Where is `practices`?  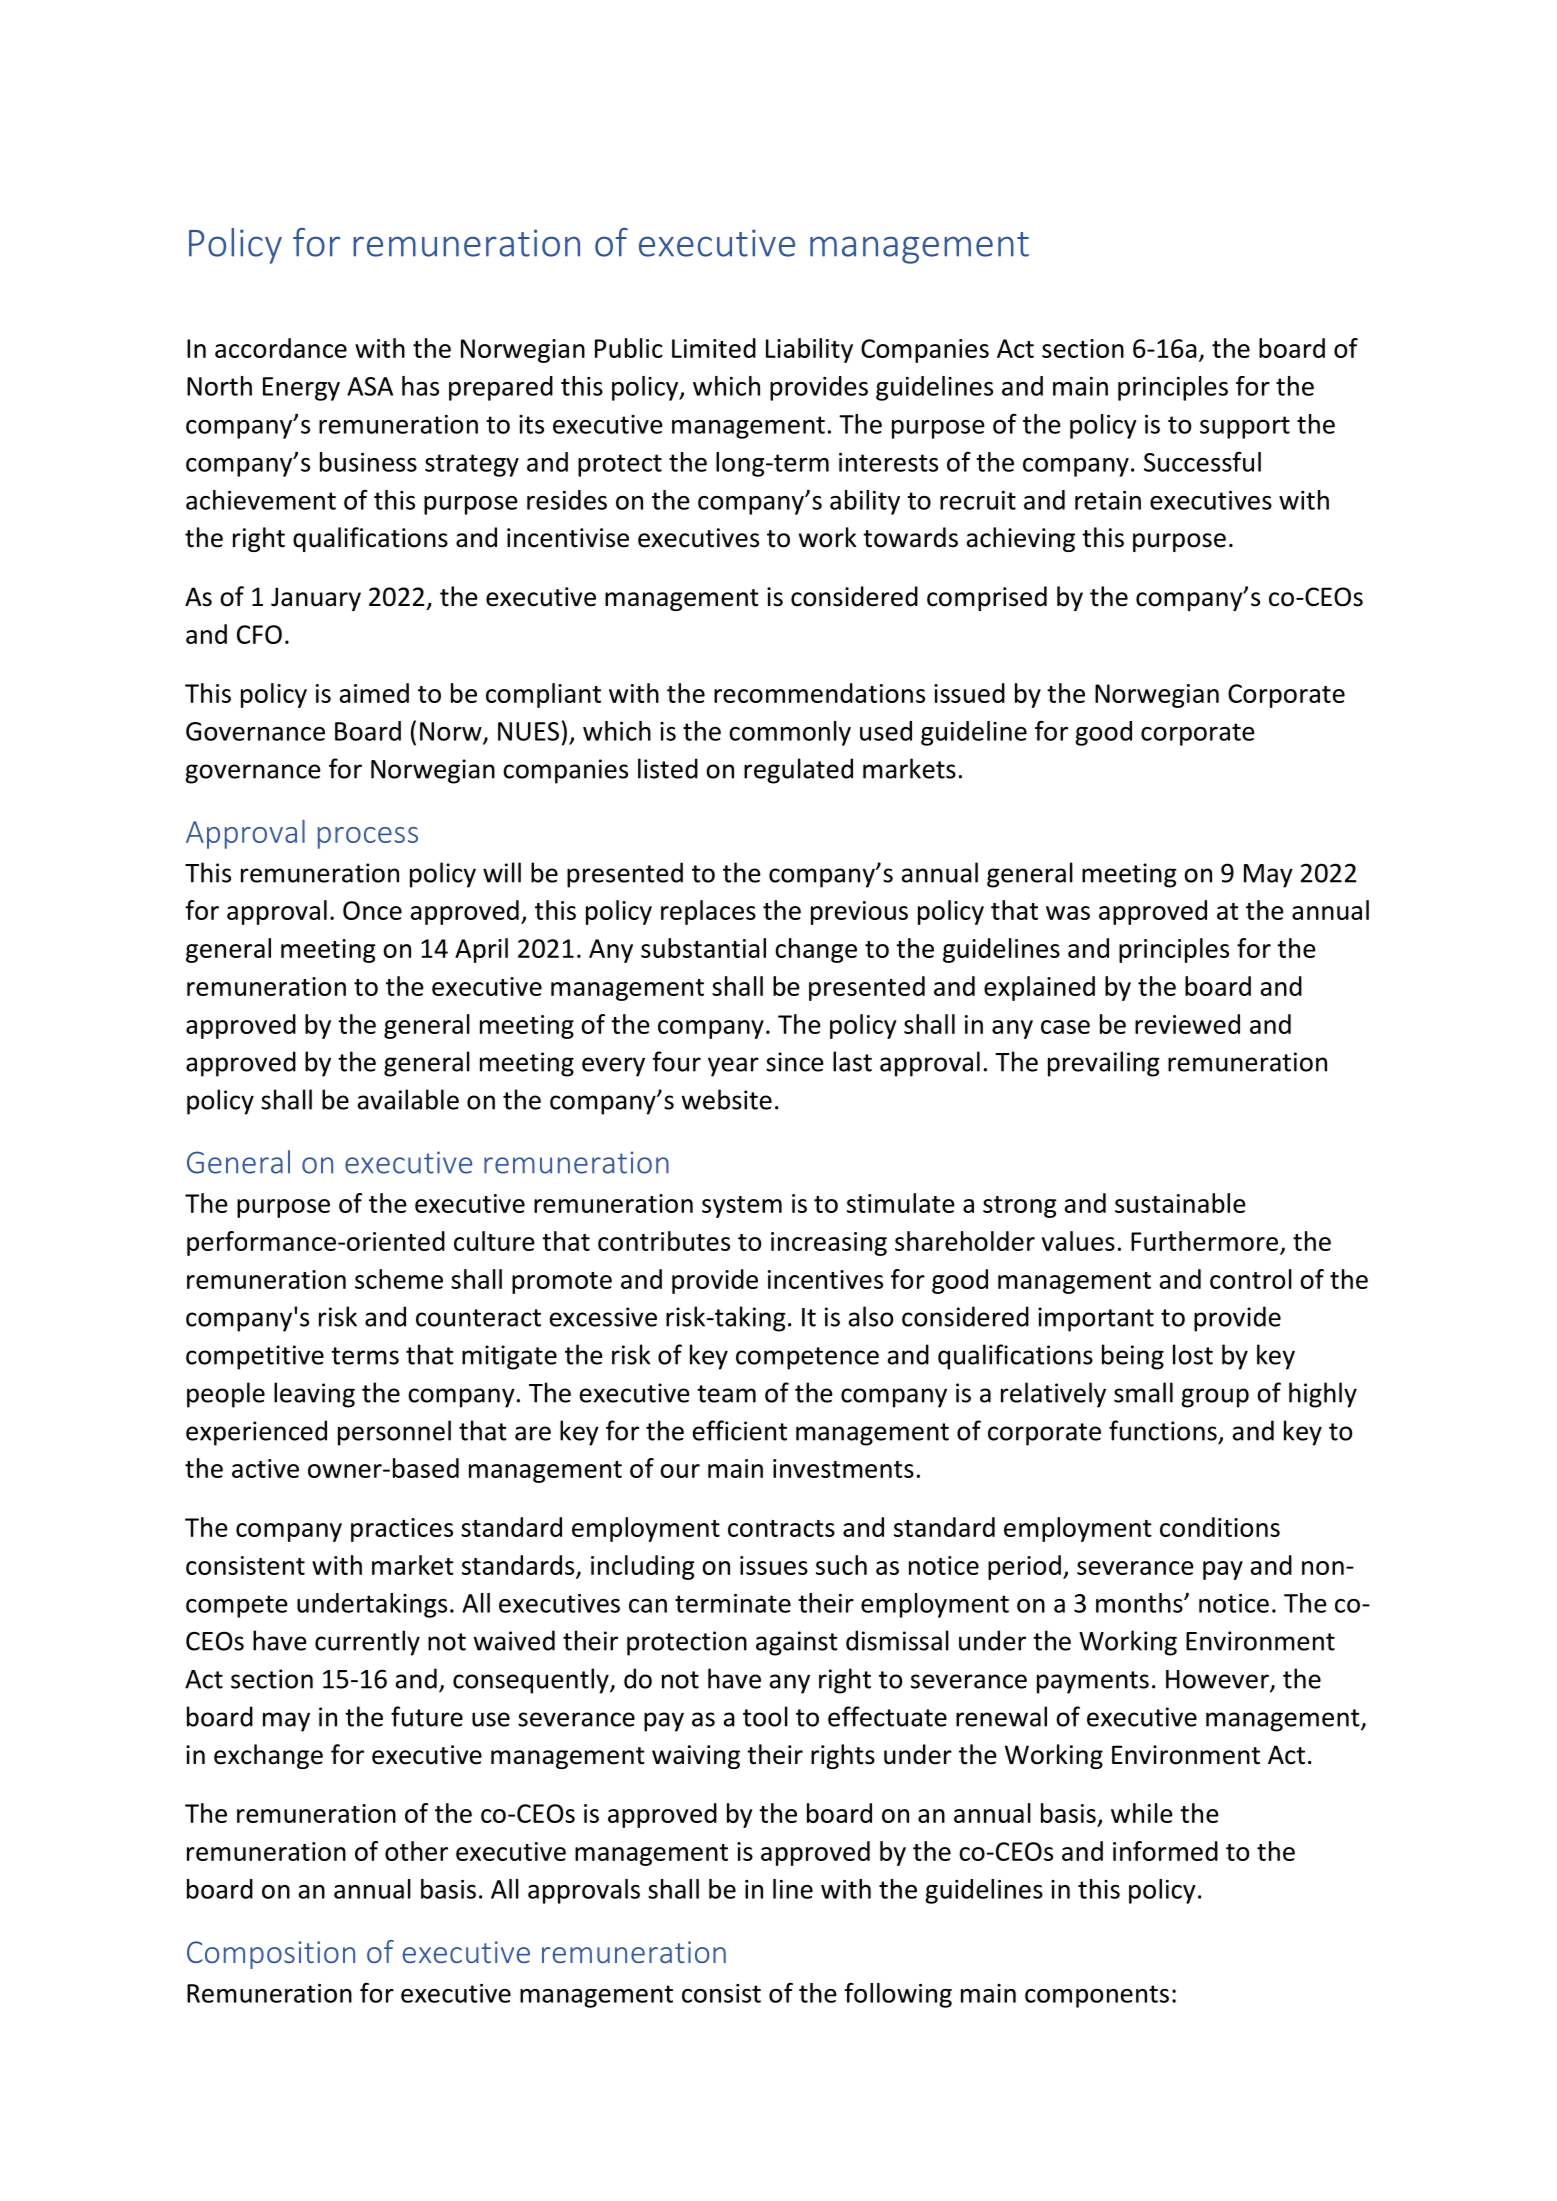
practices is located at coordinates (402, 1530).
